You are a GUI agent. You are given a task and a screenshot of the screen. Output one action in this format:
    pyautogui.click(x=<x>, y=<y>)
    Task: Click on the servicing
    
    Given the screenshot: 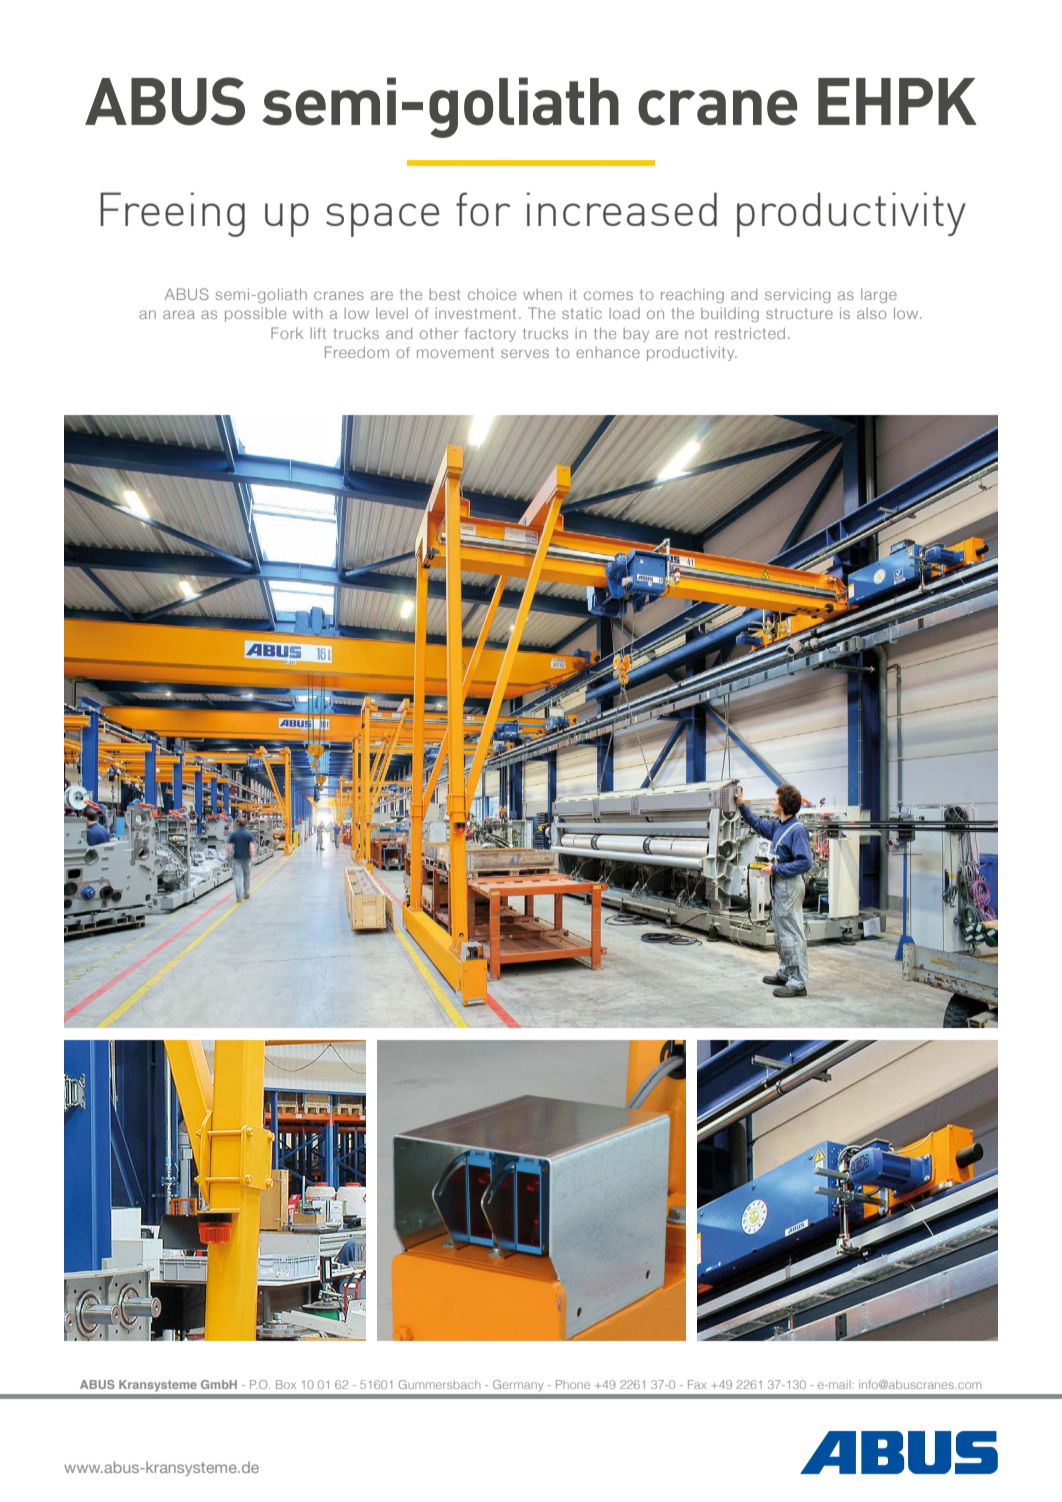 What is the action you would take?
    pyautogui.click(x=797, y=295)
